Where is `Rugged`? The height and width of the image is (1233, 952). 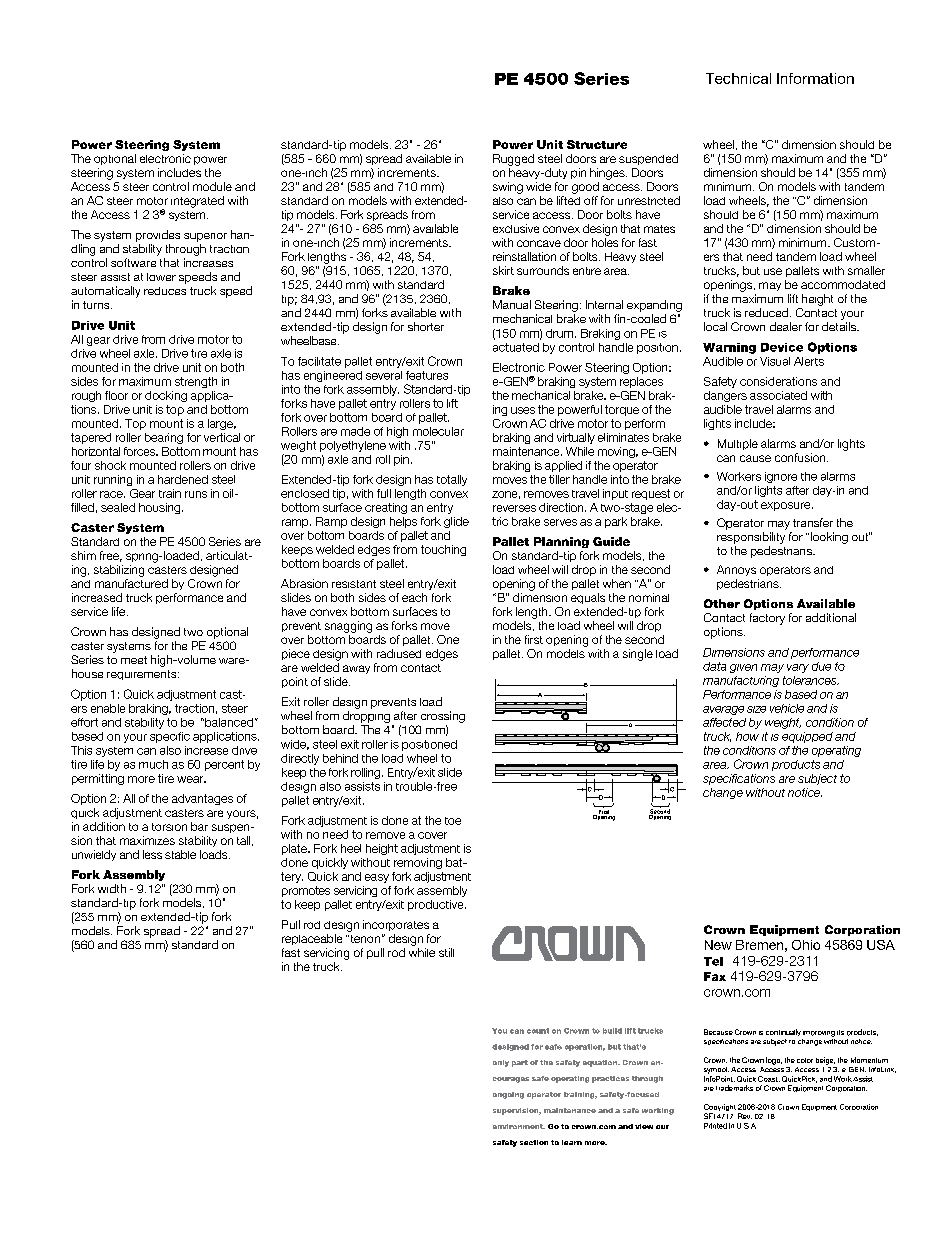
Rugged is located at coordinates (513, 160).
